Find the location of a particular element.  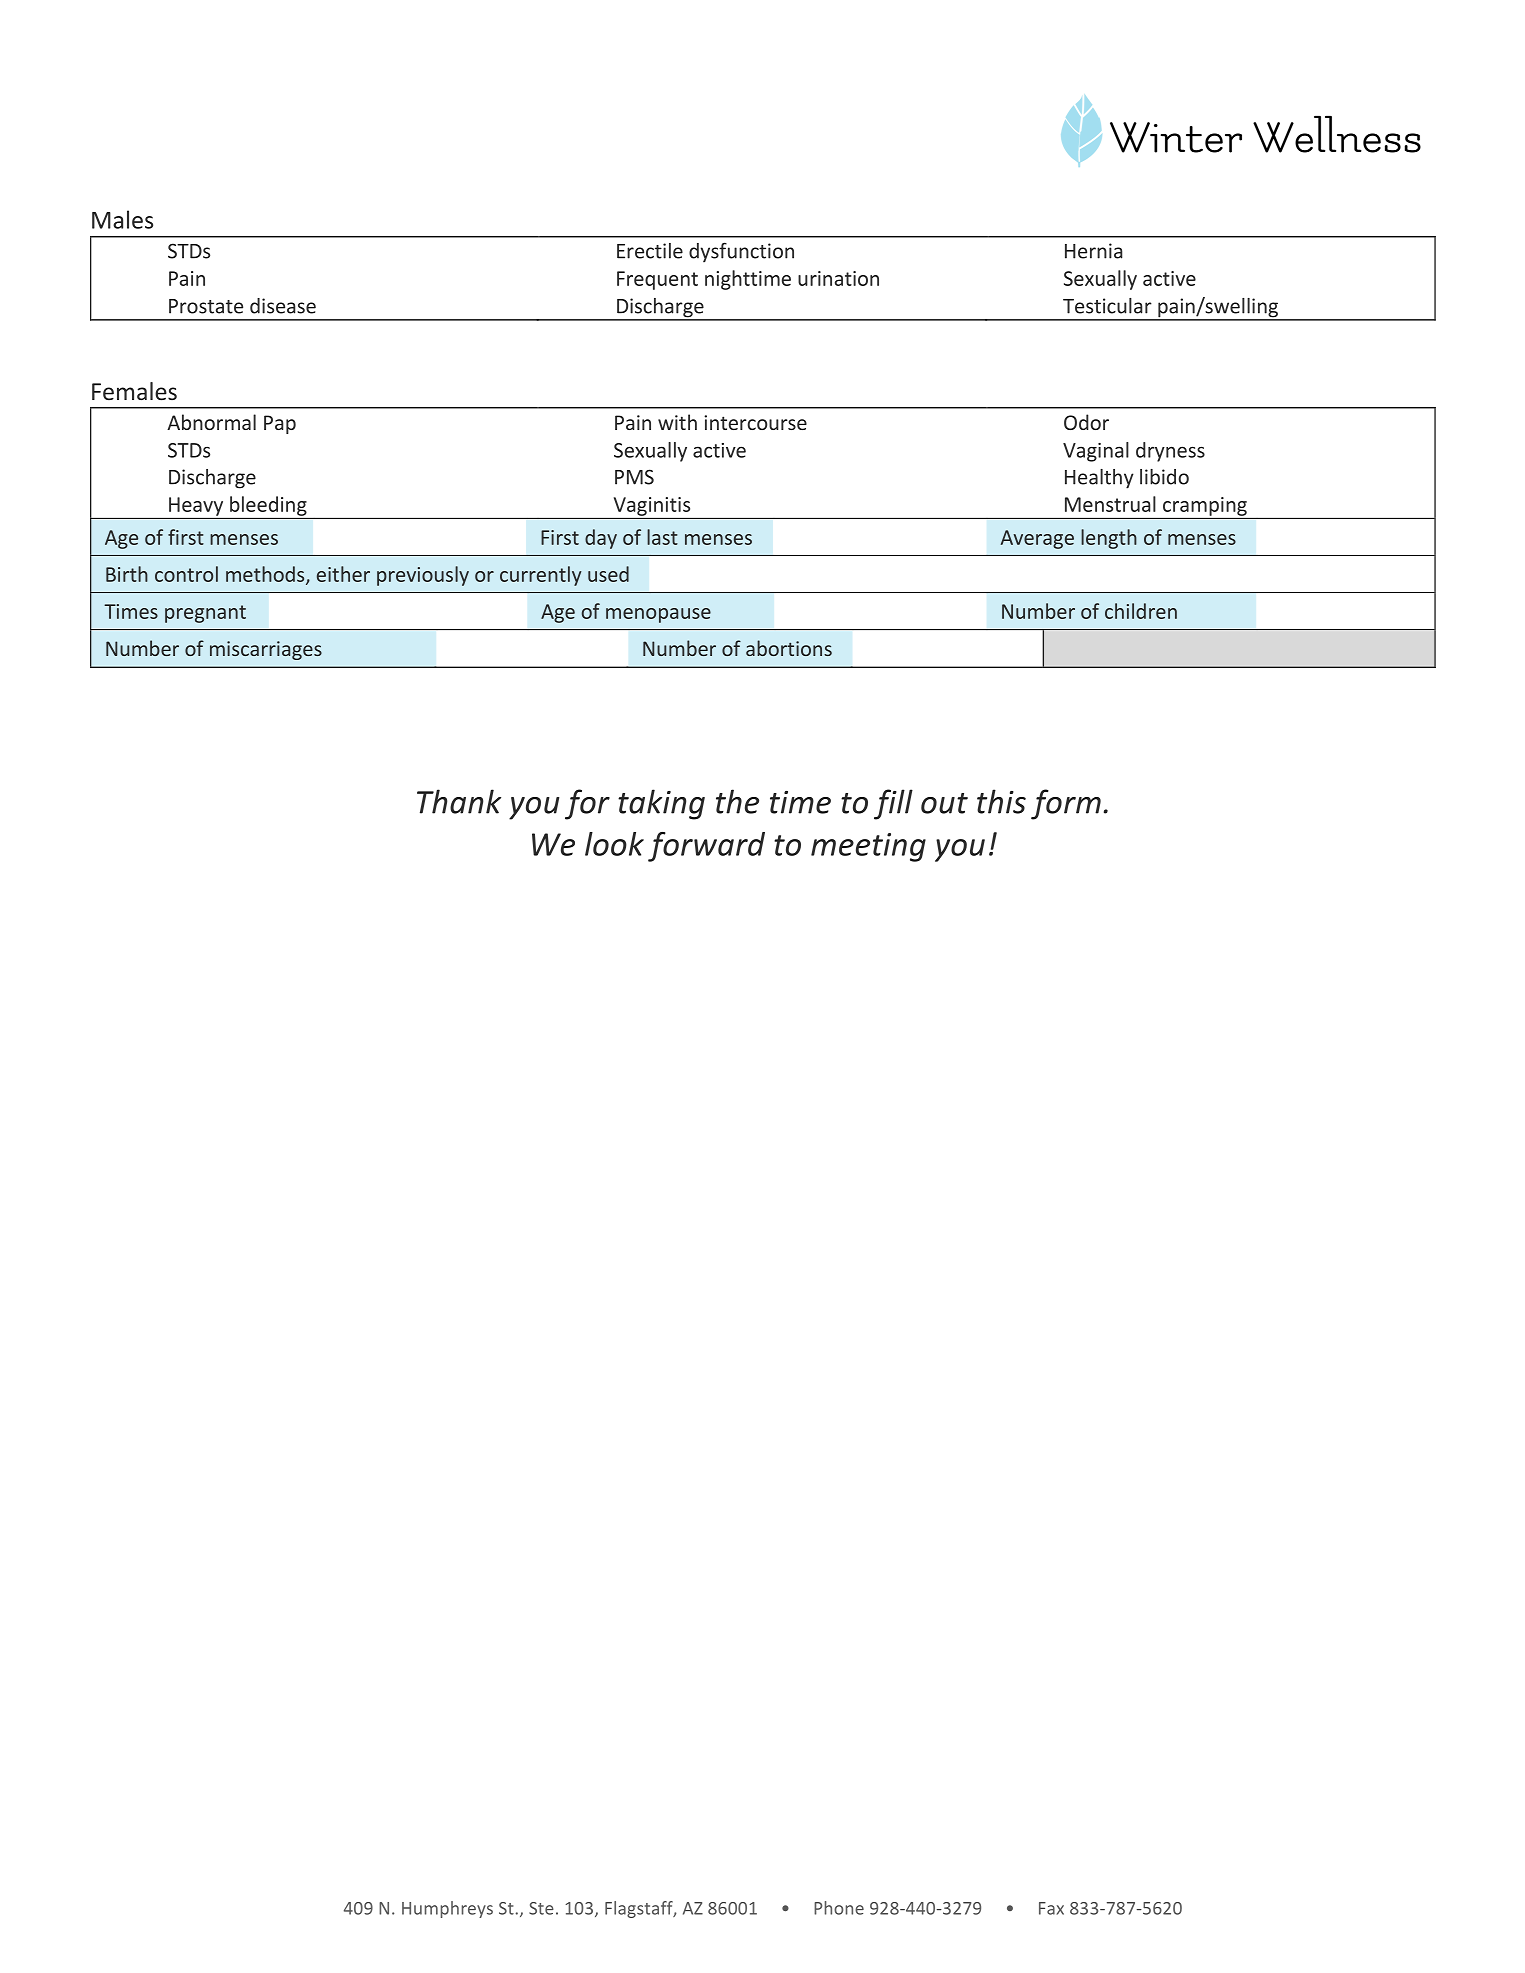

disease is located at coordinates (283, 306).
